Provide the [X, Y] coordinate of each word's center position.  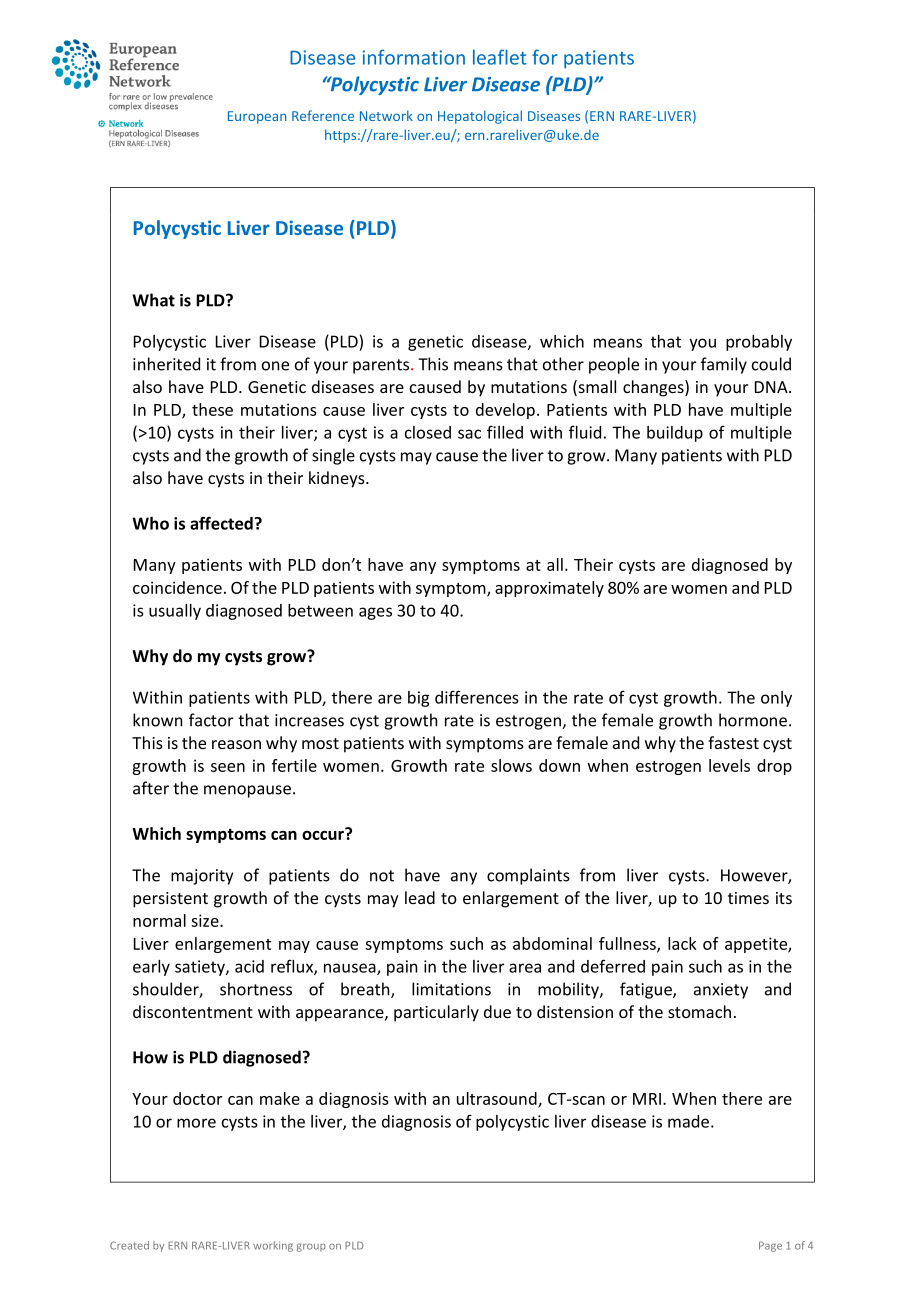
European [257, 117]
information [413, 57]
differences [477, 697]
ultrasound [498, 1099]
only [776, 699]
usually [175, 612]
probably [759, 343]
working [273, 1246]
